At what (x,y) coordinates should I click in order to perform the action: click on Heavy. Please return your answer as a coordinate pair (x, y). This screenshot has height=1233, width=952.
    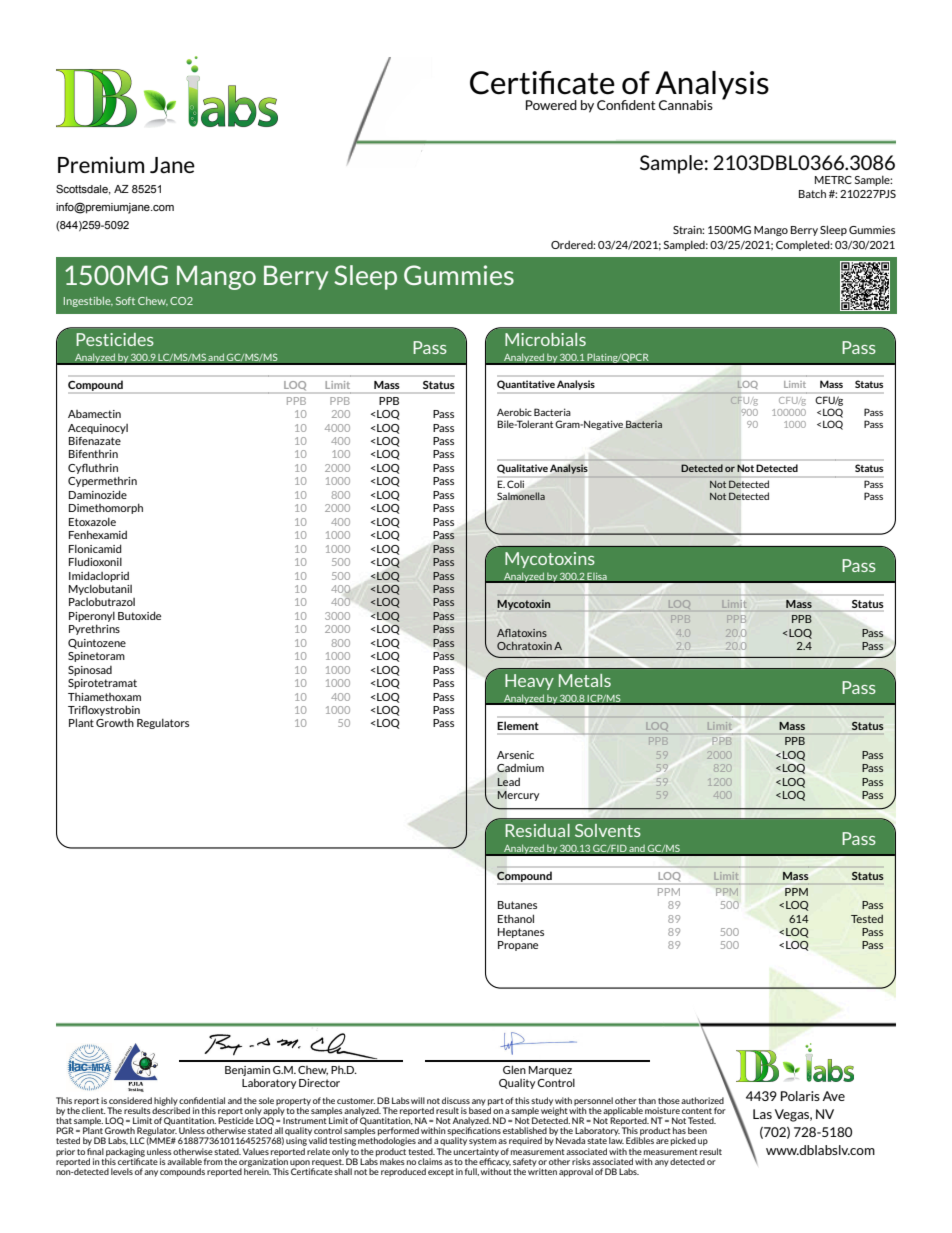
    Looking at the image, I should click on (529, 682).
